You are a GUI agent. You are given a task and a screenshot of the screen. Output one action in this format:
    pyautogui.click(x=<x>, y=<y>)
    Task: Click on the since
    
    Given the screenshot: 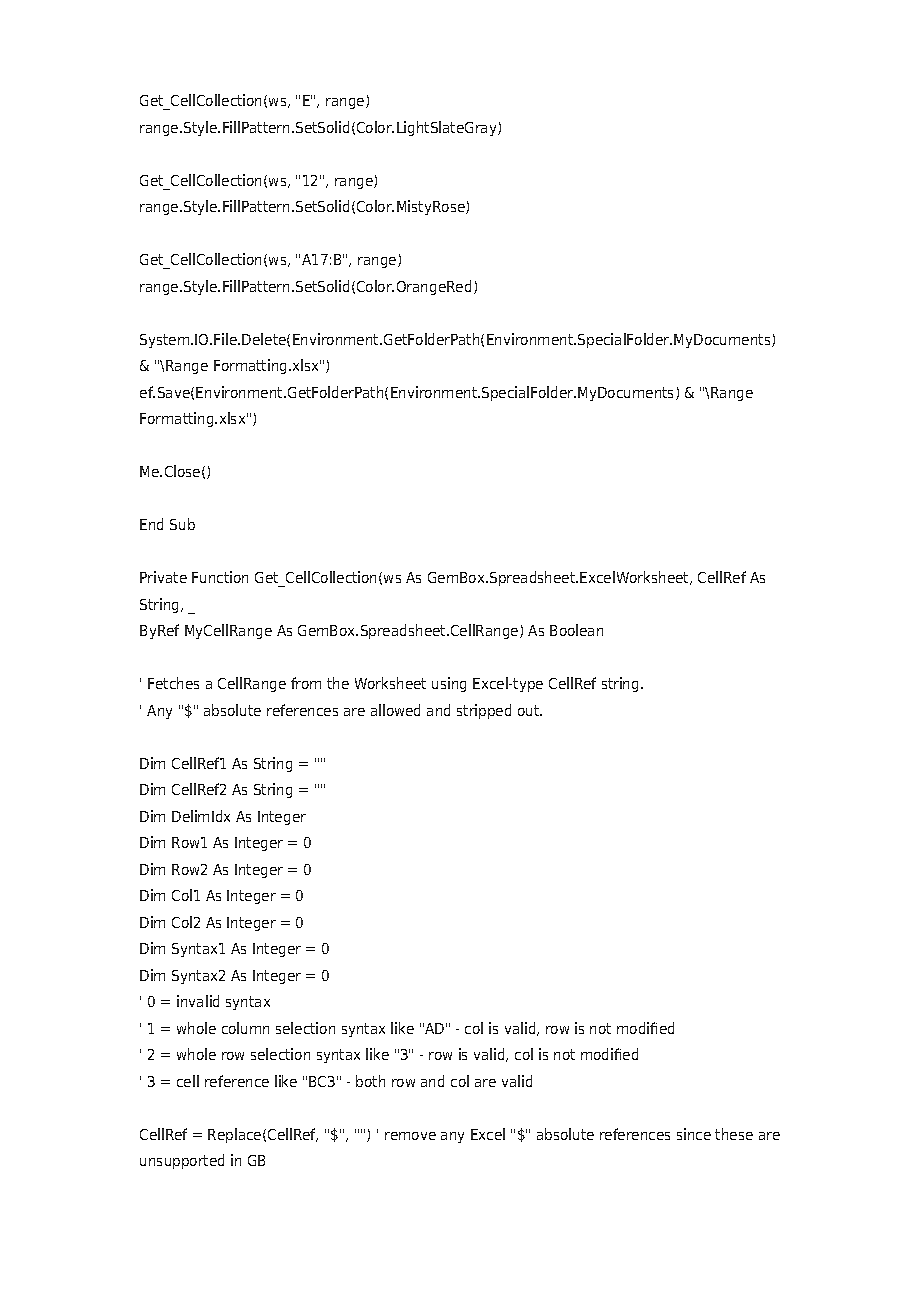 What is the action you would take?
    pyautogui.click(x=694, y=1134)
